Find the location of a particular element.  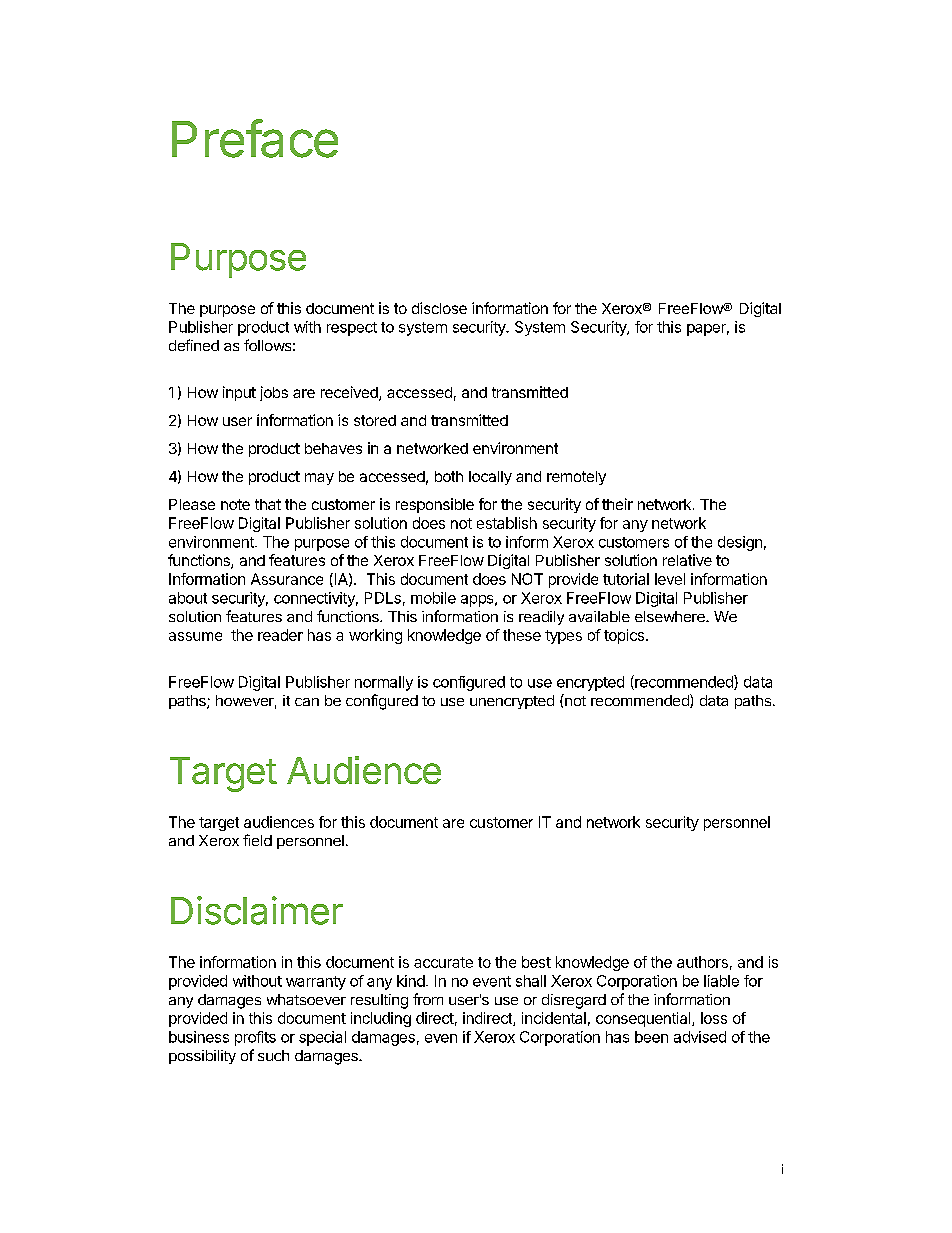

can is located at coordinates (307, 702).
